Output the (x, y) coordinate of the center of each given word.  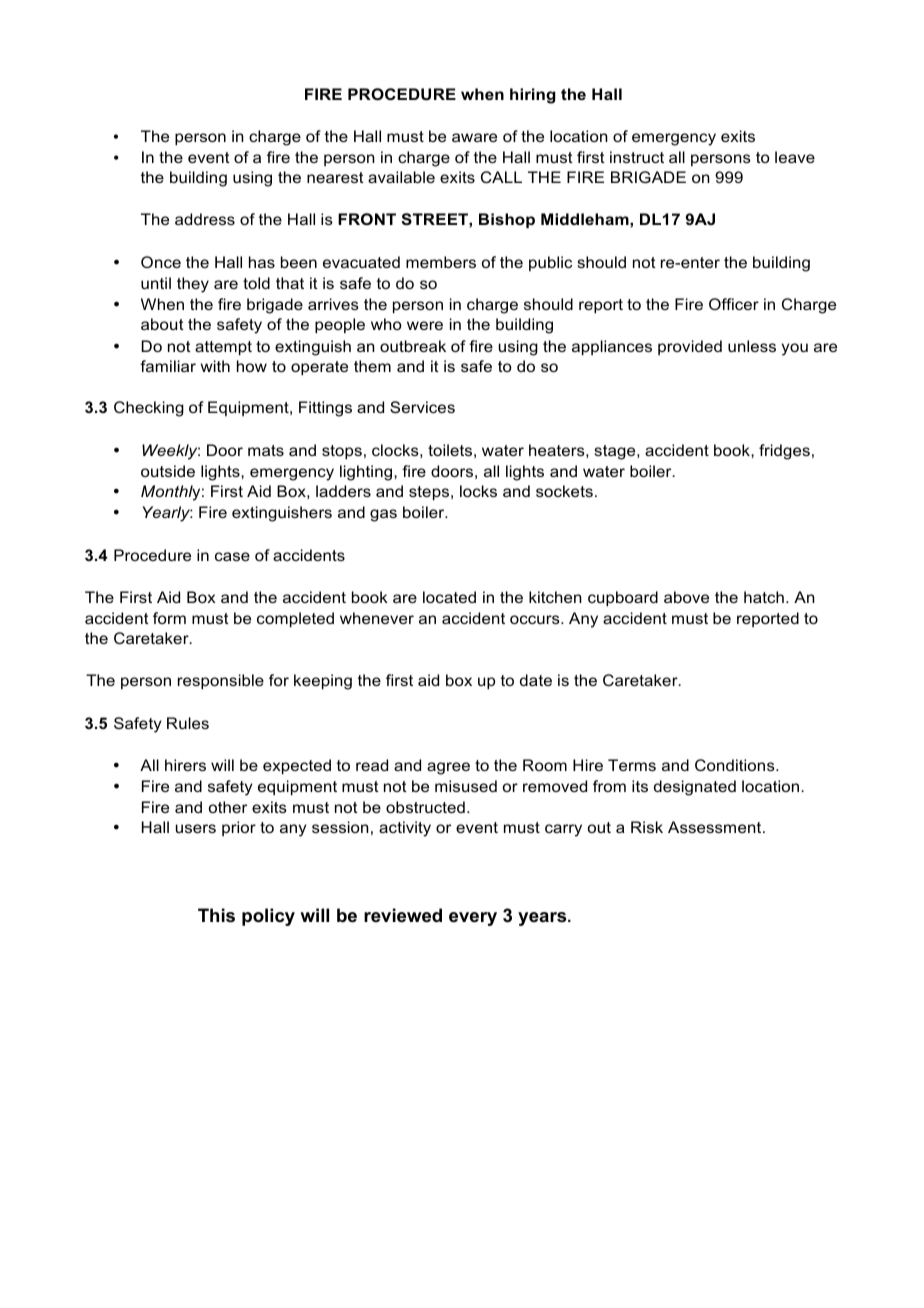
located (449, 597)
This (216, 915)
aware (474, 137)
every (473, 919)
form (169, 618)
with (215, 366)
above (686, 597)
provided (690, 347)
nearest (335, 177)
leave (795, 157)
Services (422, 407)
